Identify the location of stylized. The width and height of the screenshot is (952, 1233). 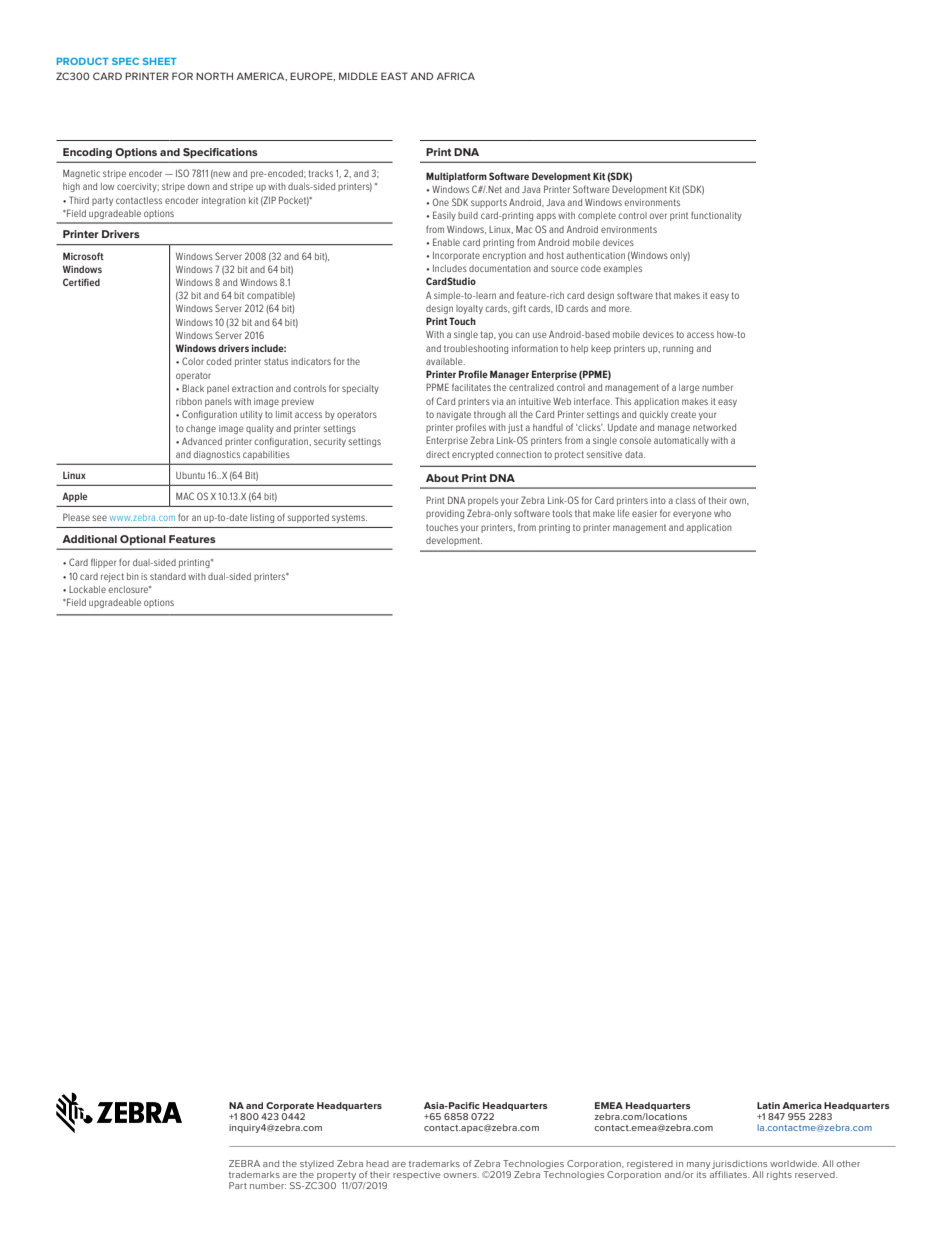
(317, 1166).
